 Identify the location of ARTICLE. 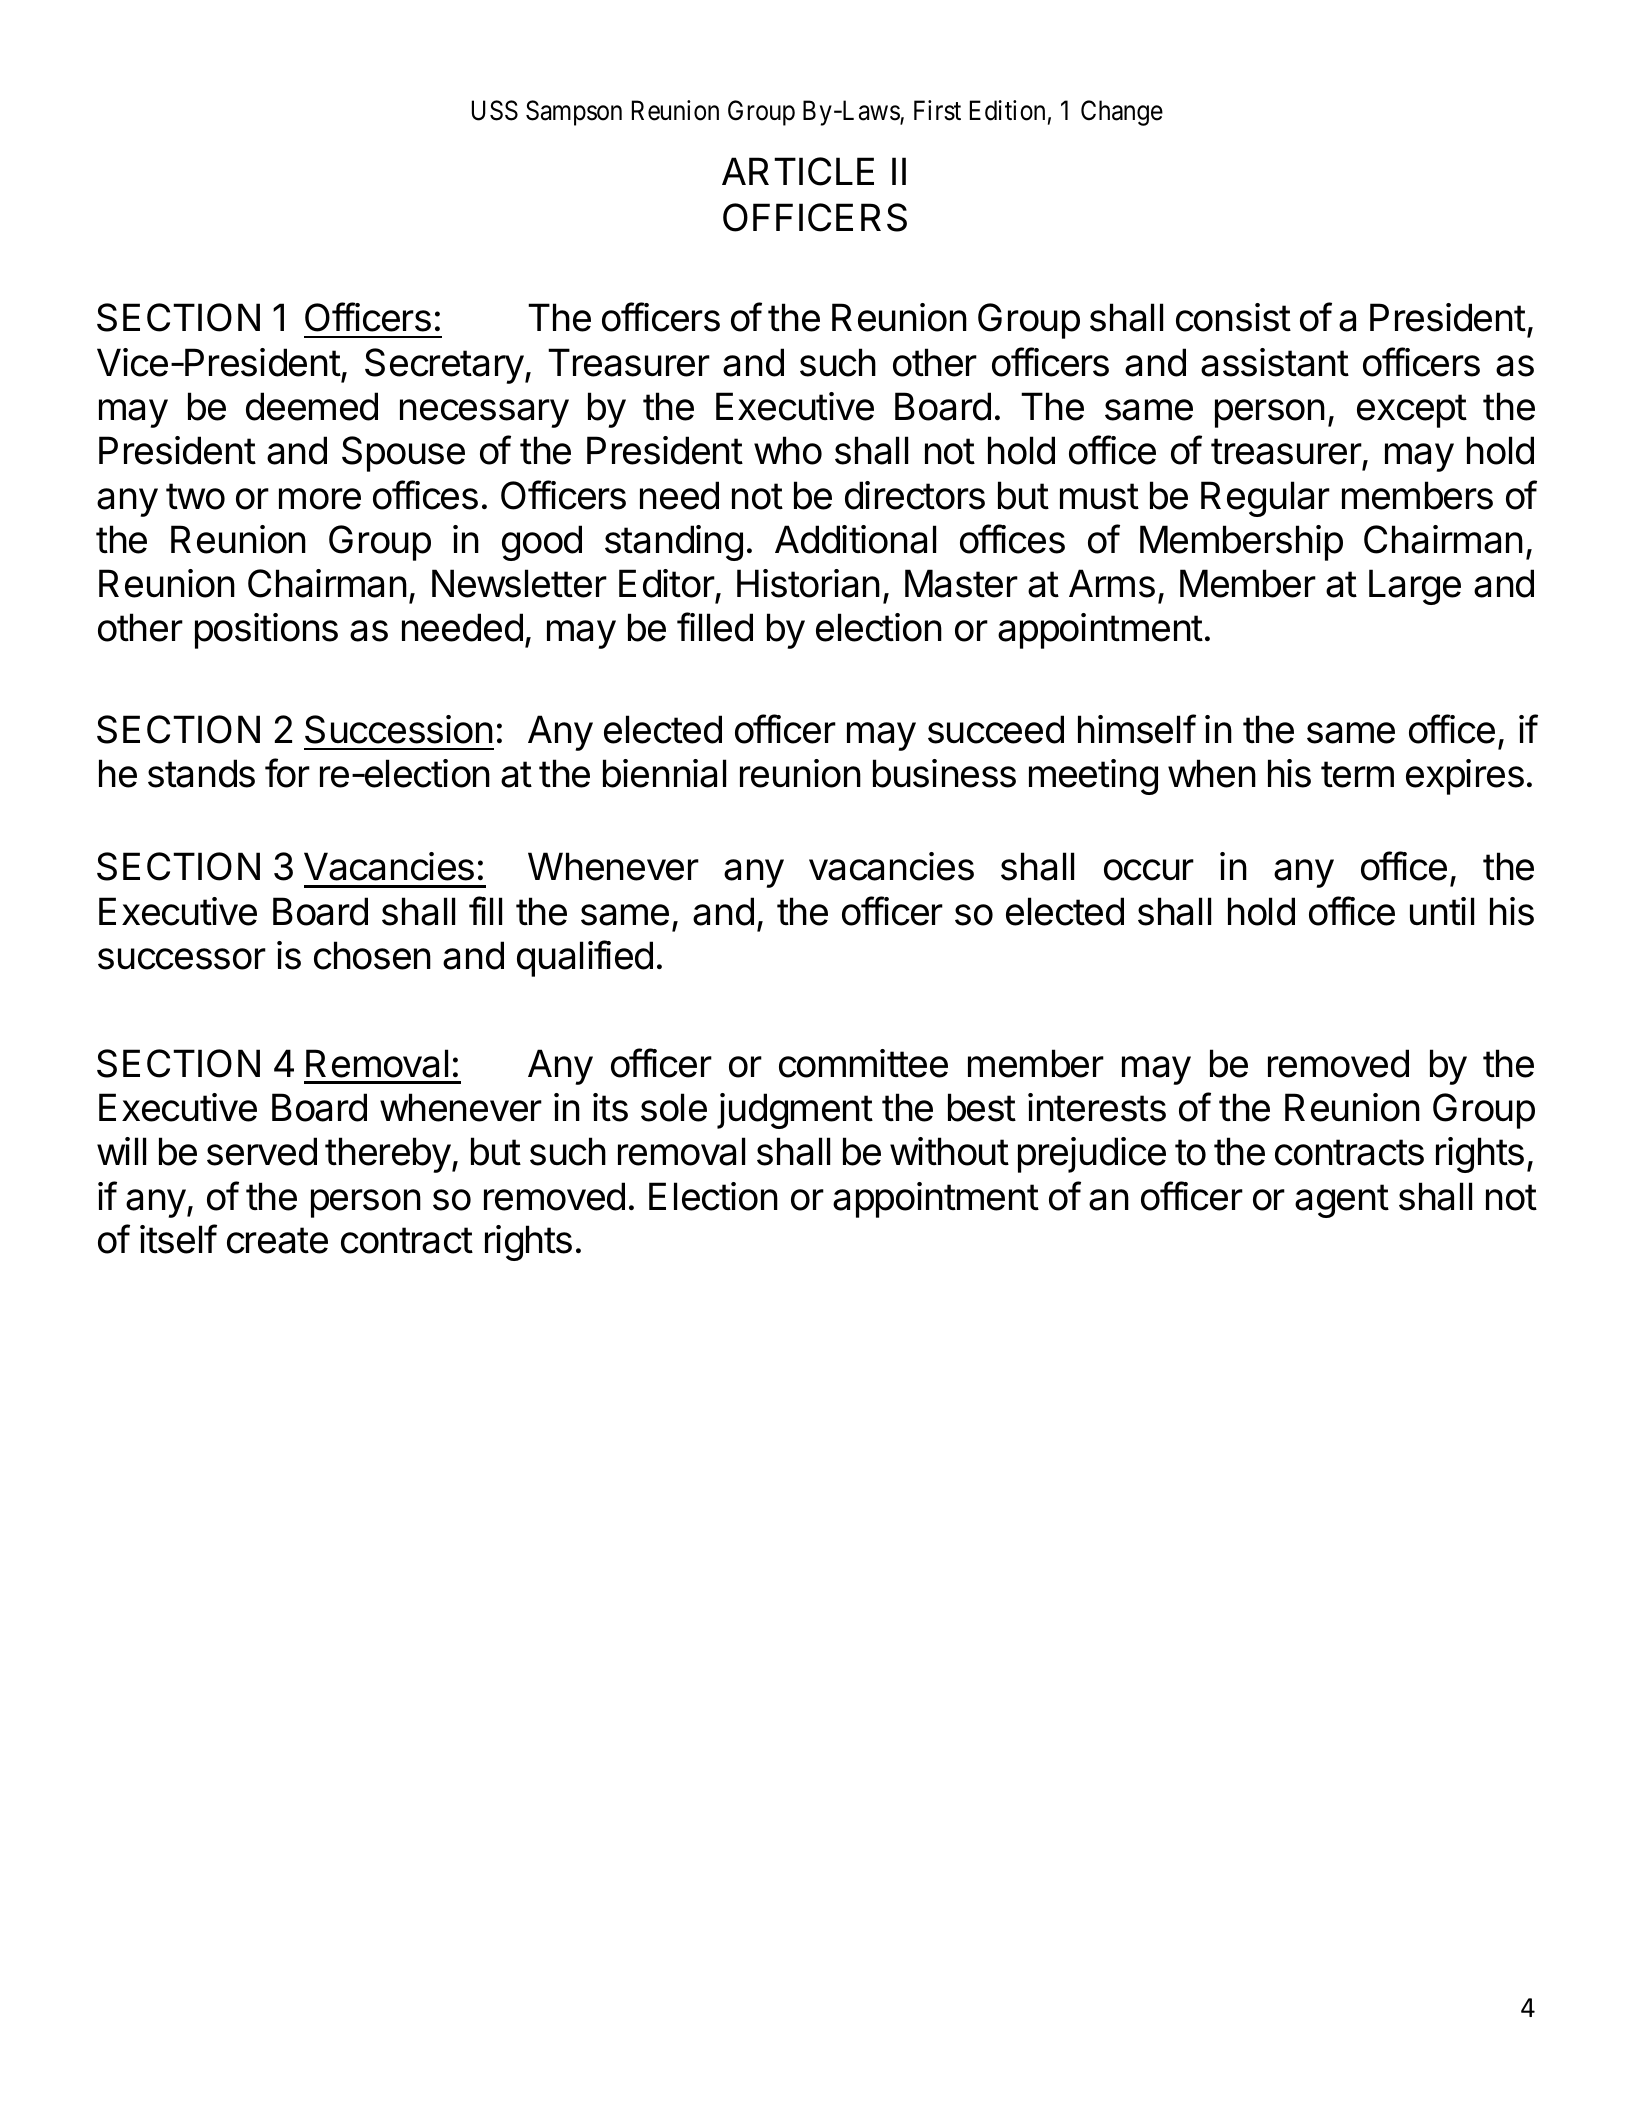
(798, 171).
